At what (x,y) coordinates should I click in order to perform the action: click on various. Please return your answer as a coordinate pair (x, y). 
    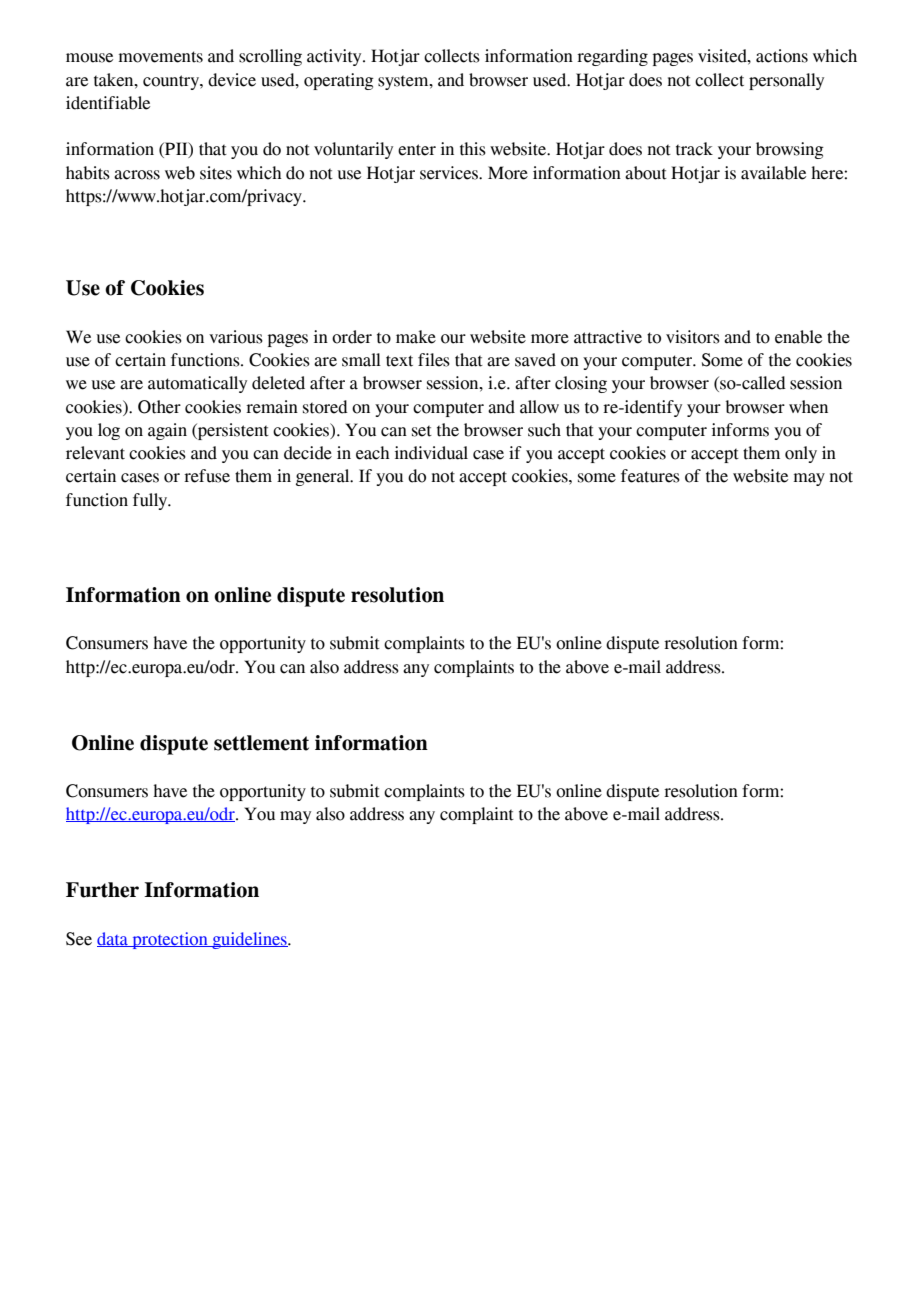
    Looking at the image, I should click on (236, 337).
